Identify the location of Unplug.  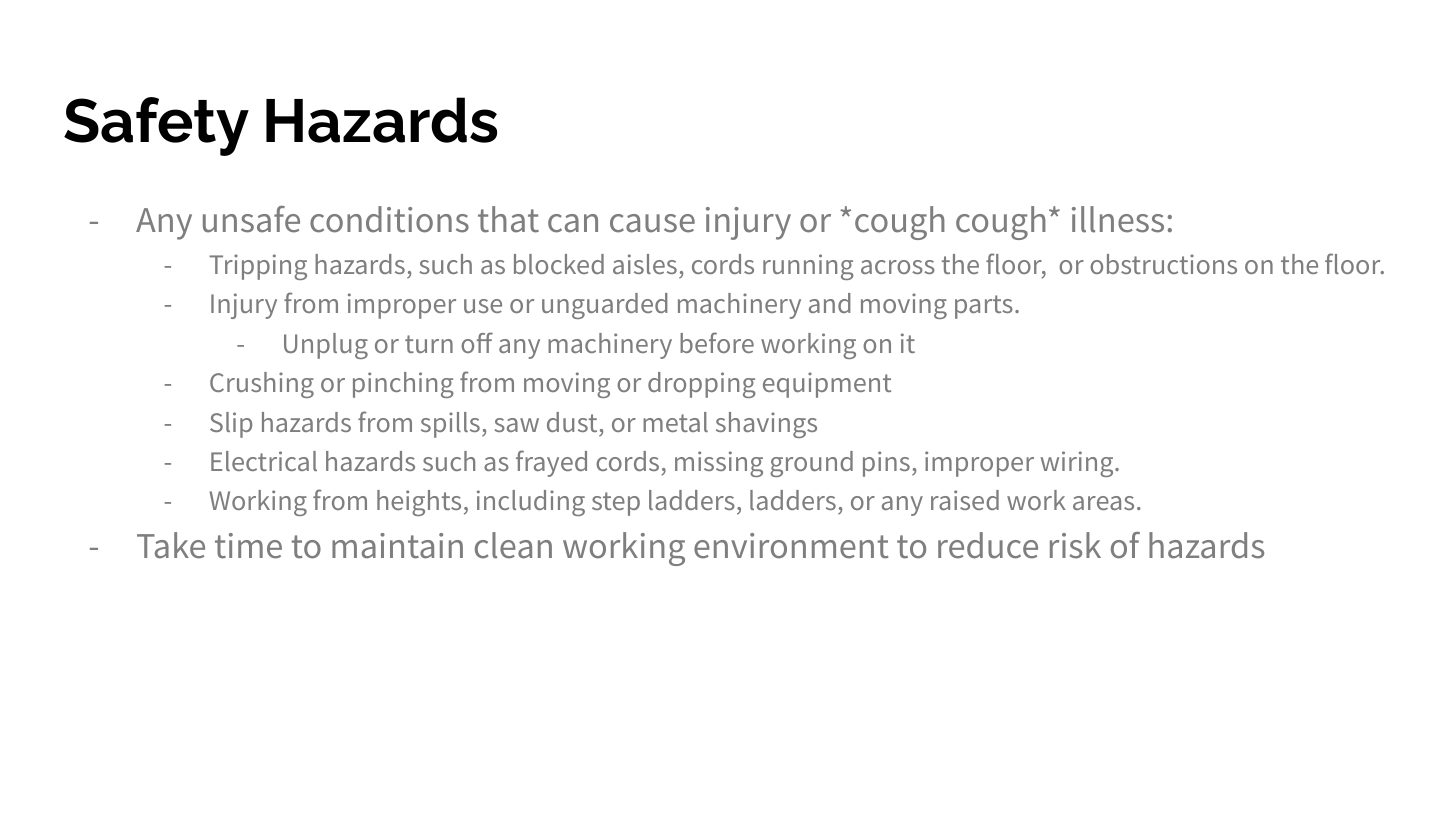
(326, 346).
